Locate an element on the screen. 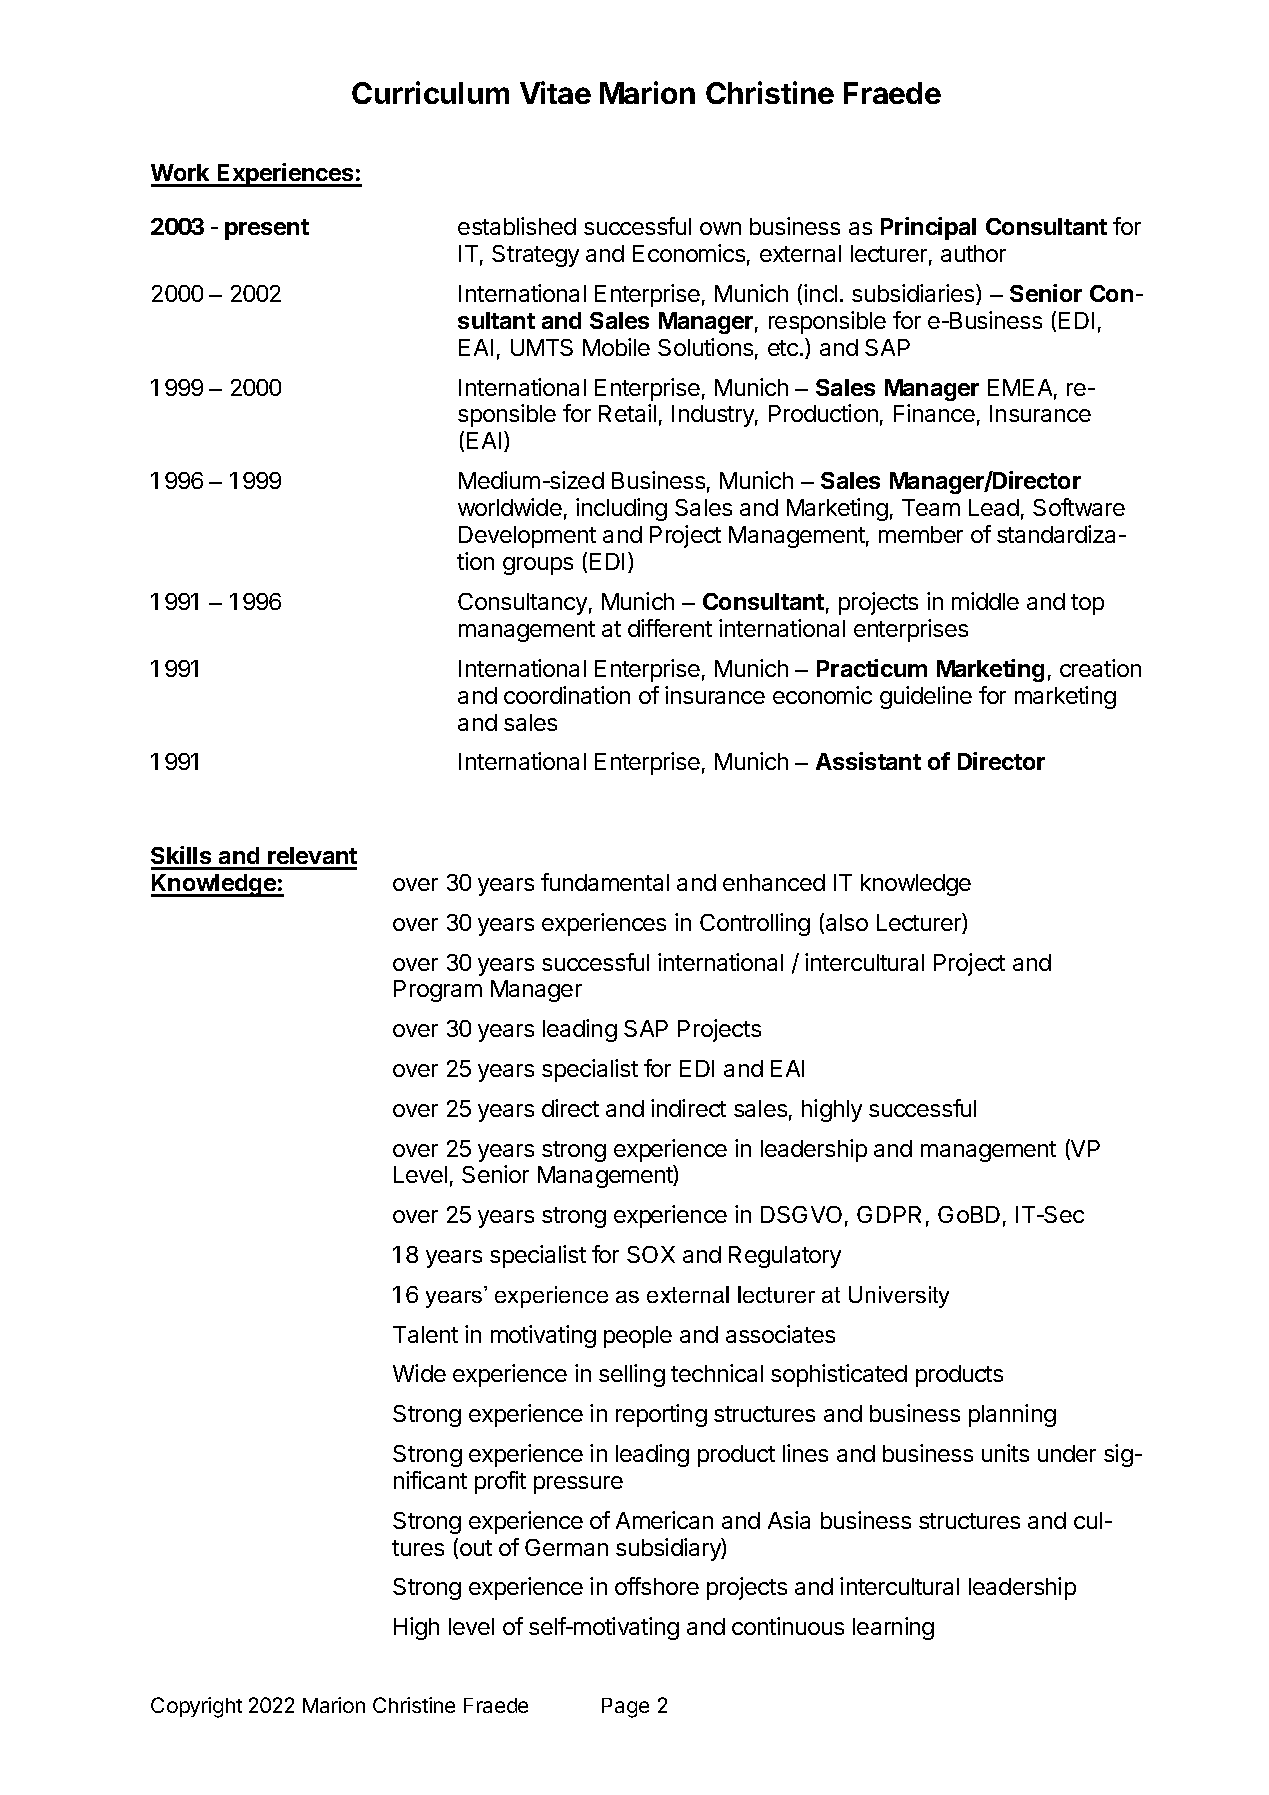 The height and width of the screenshot is (1795, 1269). Vitae is located at coordinates (555, 92).
